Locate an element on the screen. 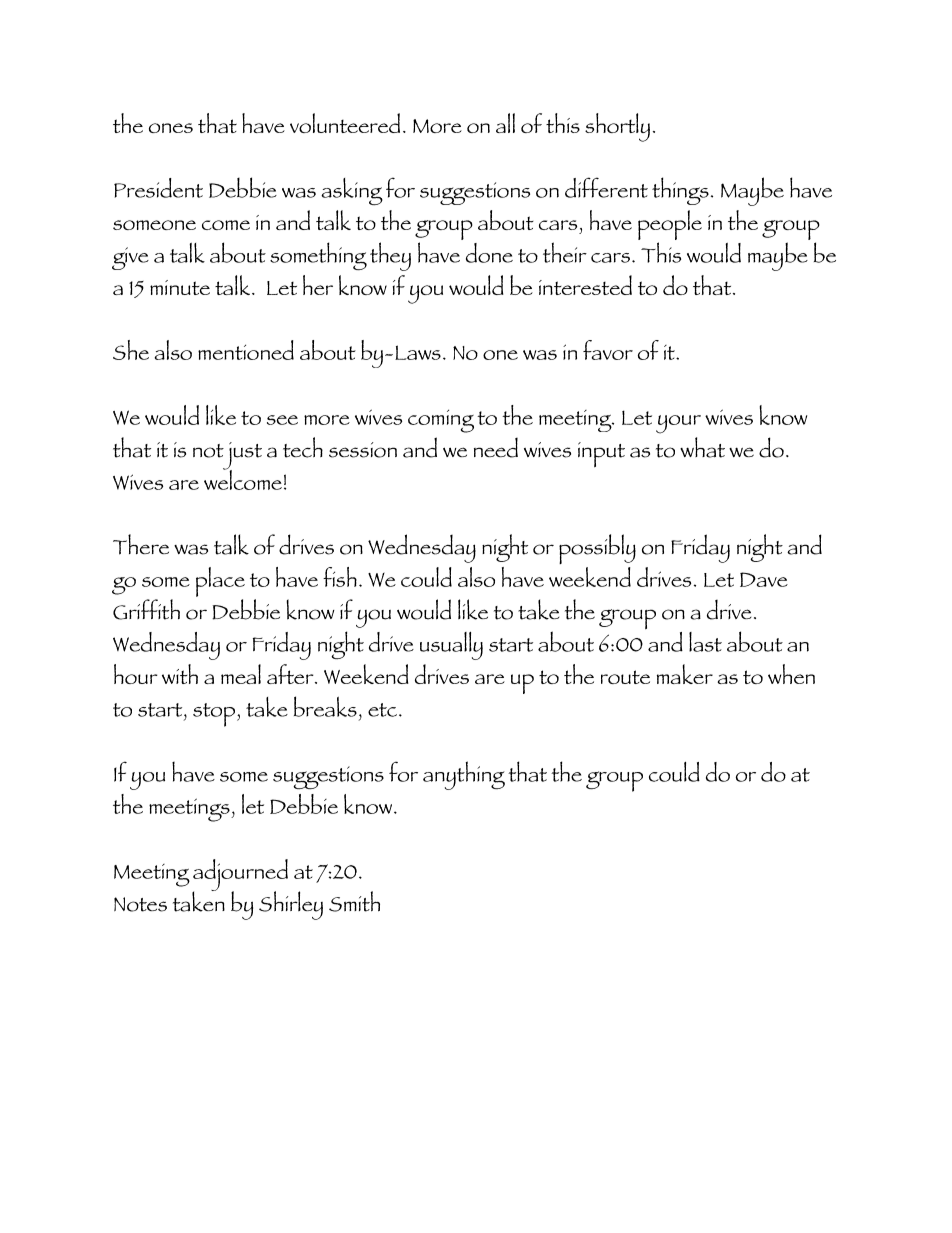 The width and height of the screenshot is (952, 1233). coming is located at coordinates (441, 421).
